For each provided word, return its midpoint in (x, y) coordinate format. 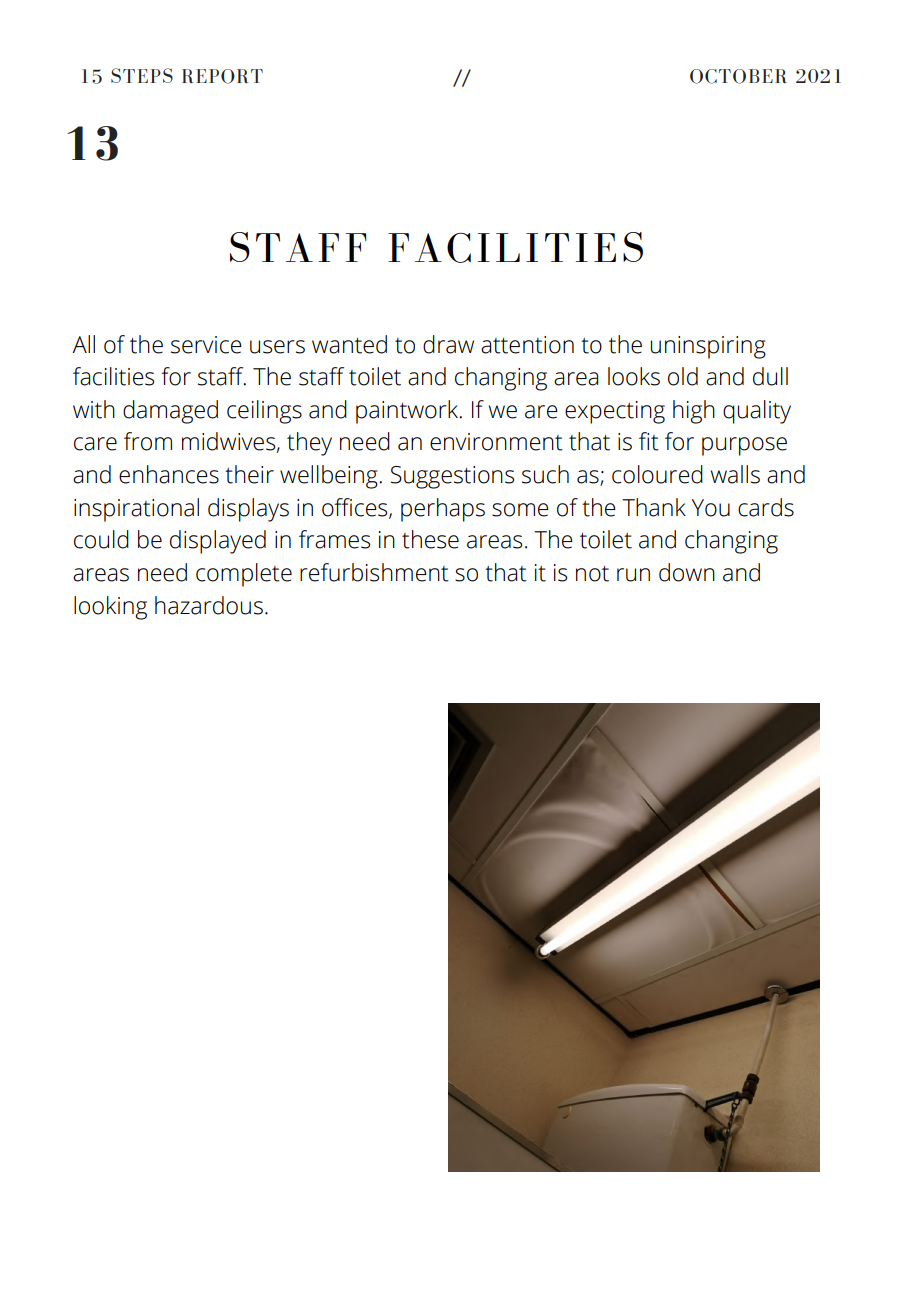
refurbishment (374, 572)
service (206, 345)
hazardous (209, 605)
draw (448, 344)
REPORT (222, 76)
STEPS (142, 75)
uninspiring (708, 347)
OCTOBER (738, 76)
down (687, 572)
